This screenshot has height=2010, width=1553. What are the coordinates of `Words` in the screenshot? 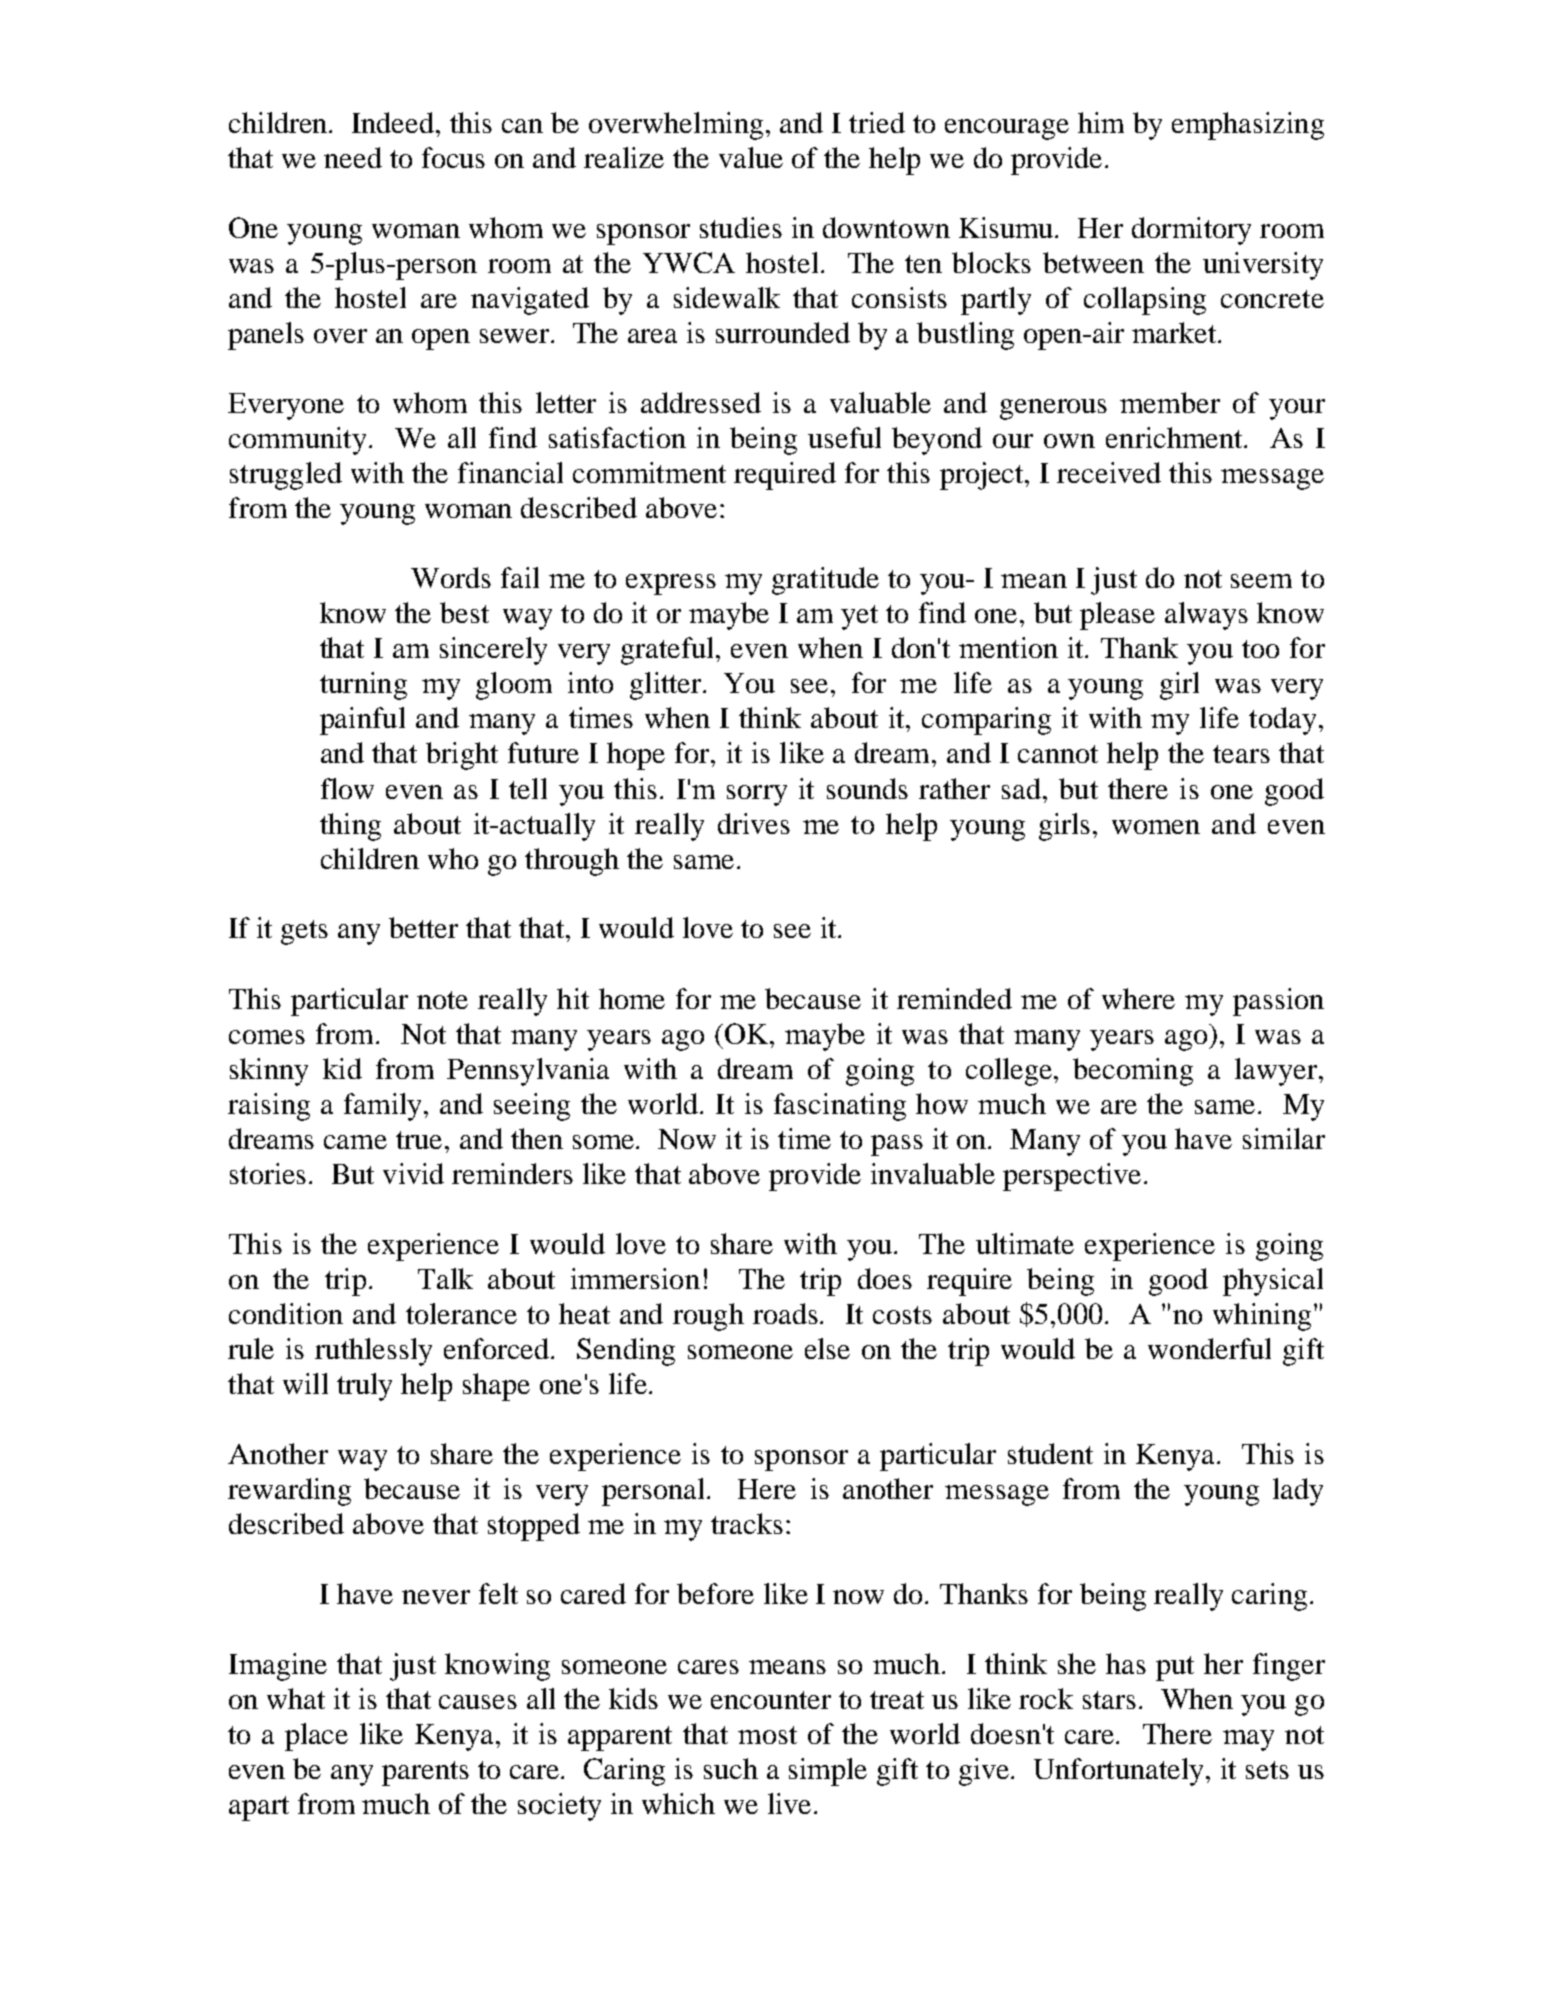 It's located at (451, 577).
